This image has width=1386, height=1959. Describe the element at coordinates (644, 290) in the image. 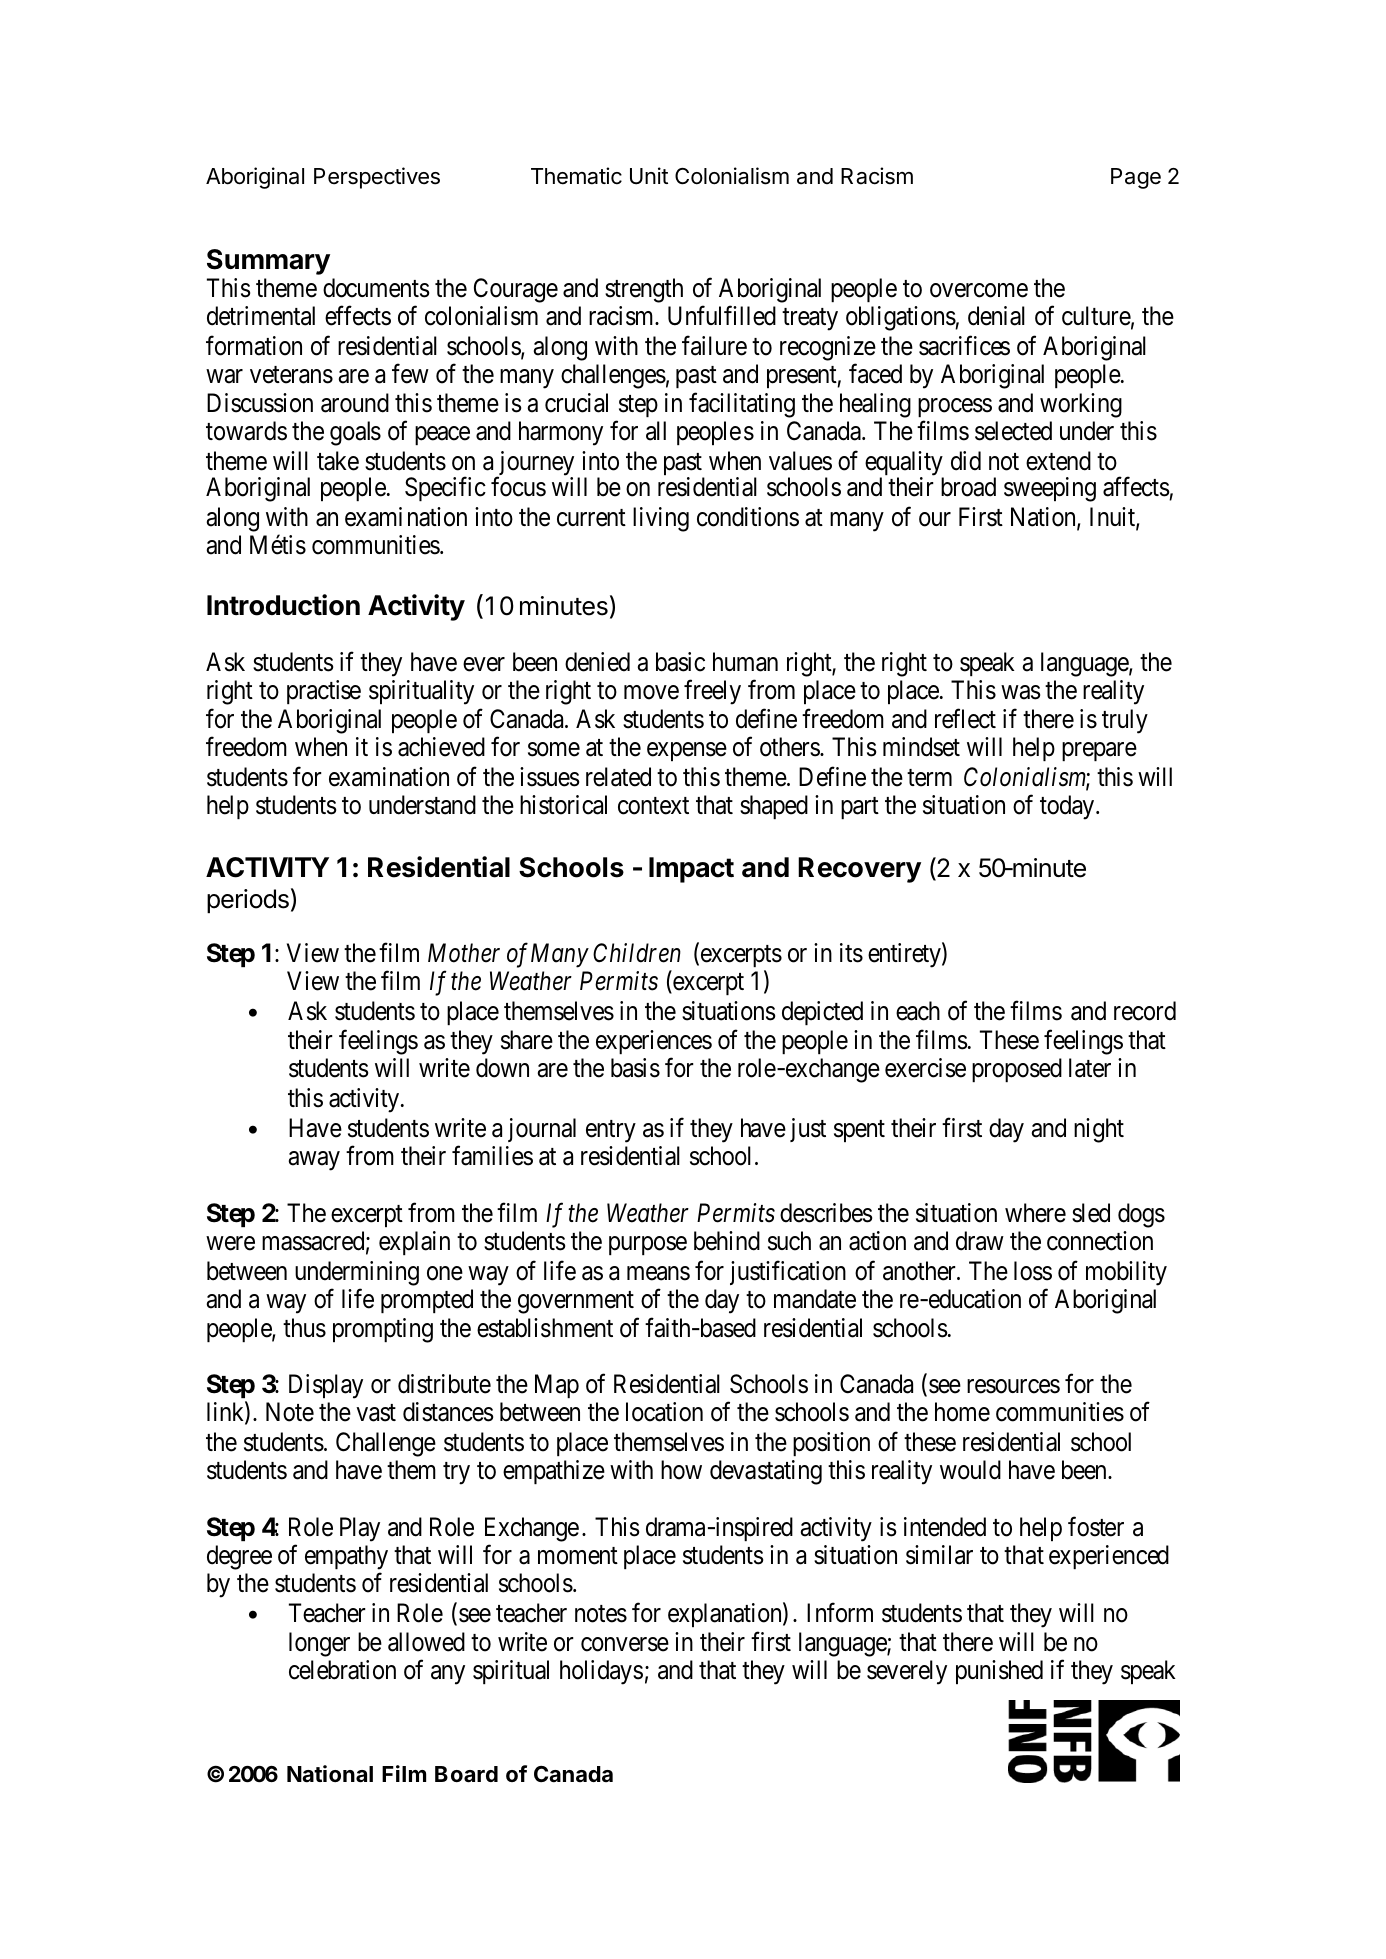

I see `strength` at that location.
